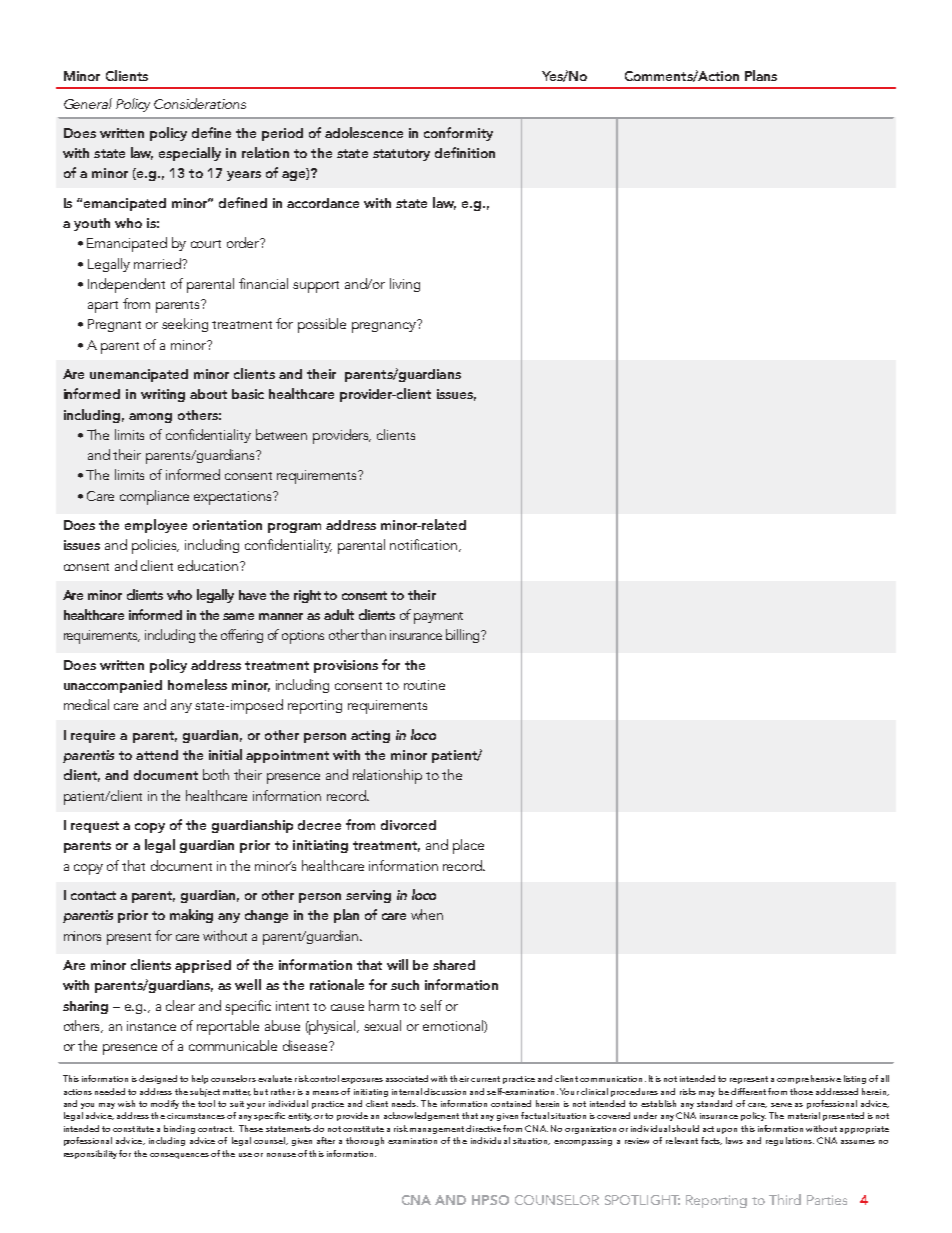 This document has height=1233, width=952. Describe the element at coordinates (468, 846) in the document. I see `place` at that location.
